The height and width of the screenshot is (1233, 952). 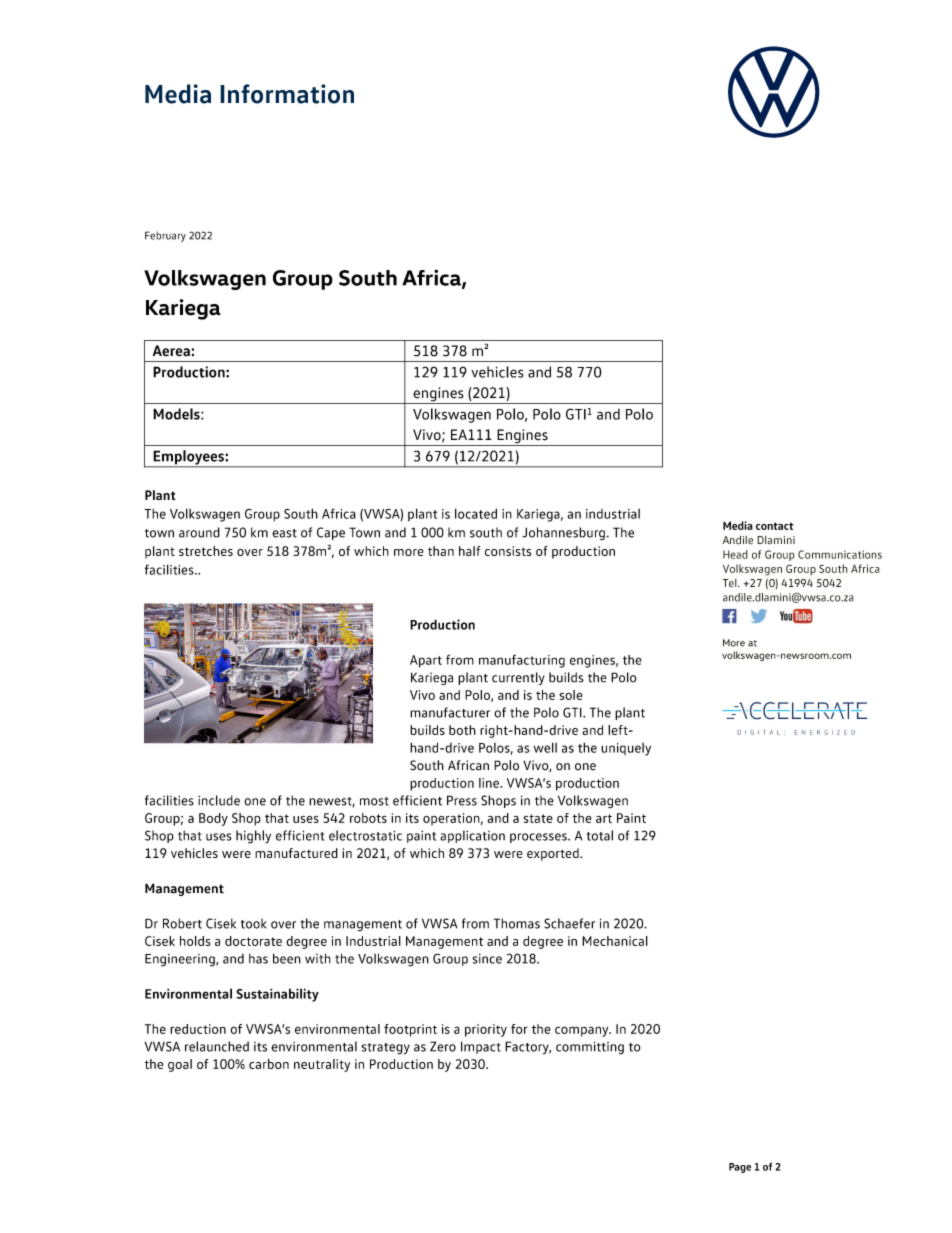 What do you see at coordinates (775, 526) in the screenshot?
I see `contact` at bounding box center [775, 526].
